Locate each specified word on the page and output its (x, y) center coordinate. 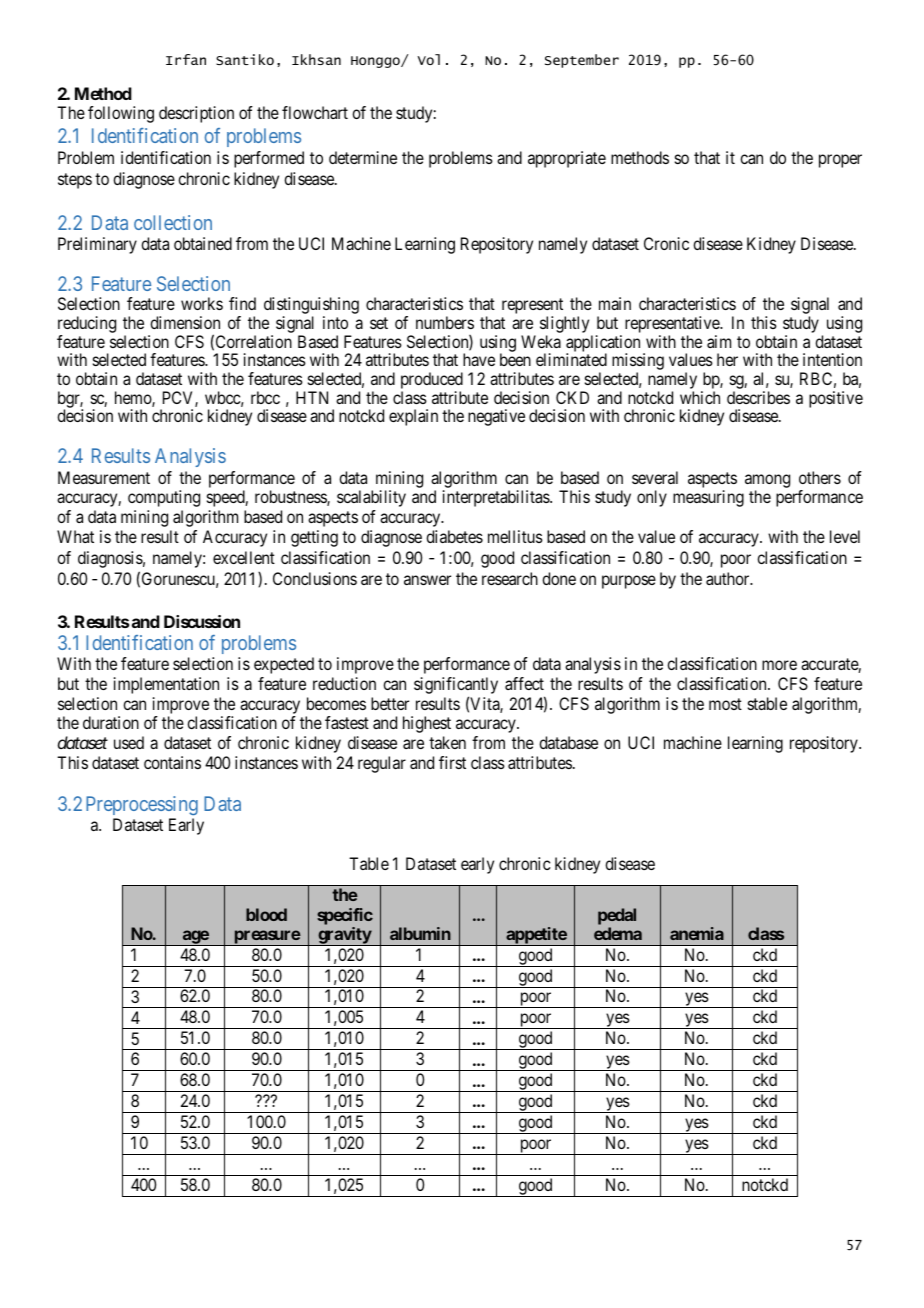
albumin (420, 933)
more (779, 665)
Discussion (202, 621)
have (479, 359)
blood (266, 914)
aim (719, 341)
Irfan (186, 59)
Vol (428, 59)
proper (840, 161)
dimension (185, 322)
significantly (456, 687)
